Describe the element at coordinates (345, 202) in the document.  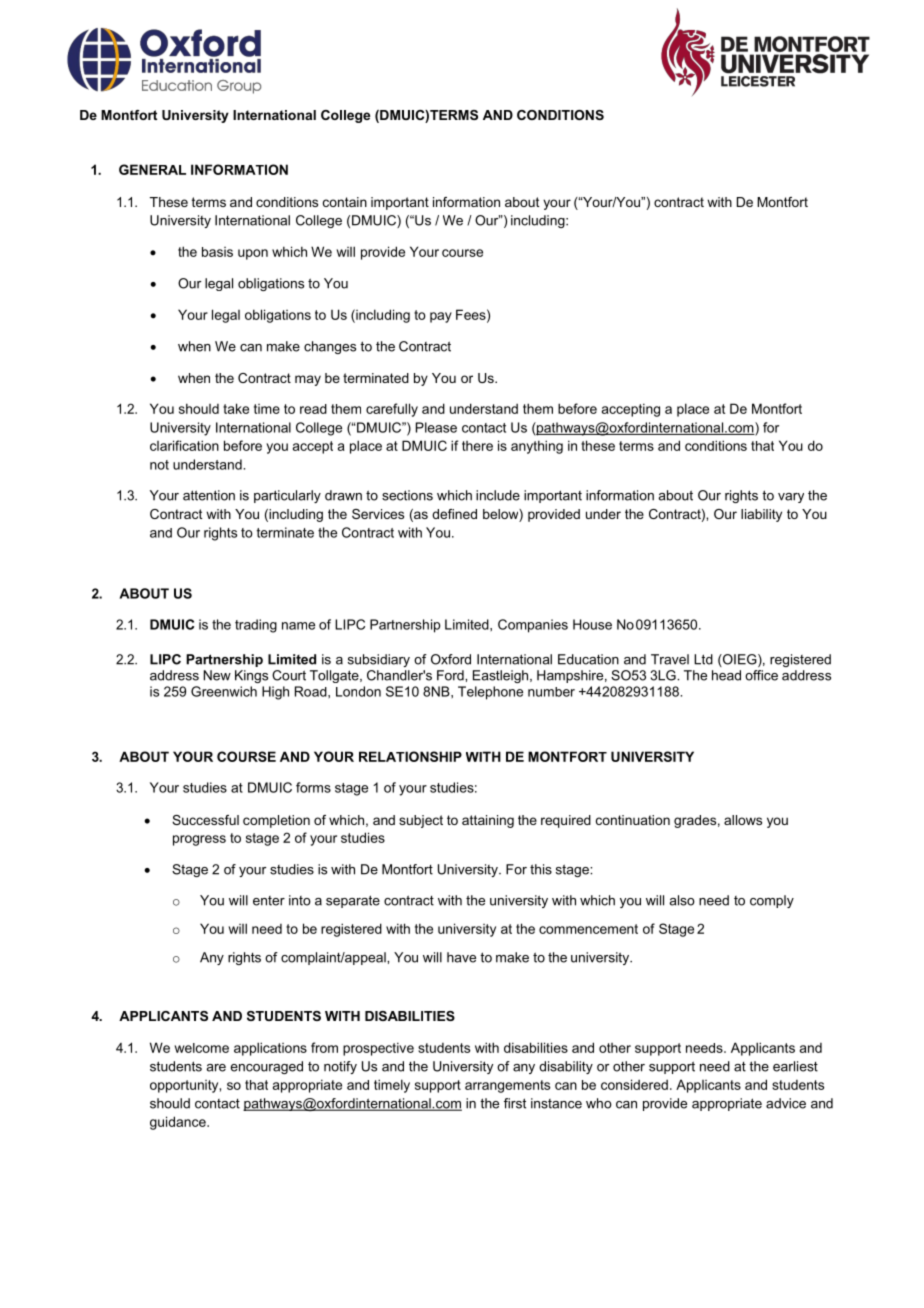
I see `contain` at that location.
